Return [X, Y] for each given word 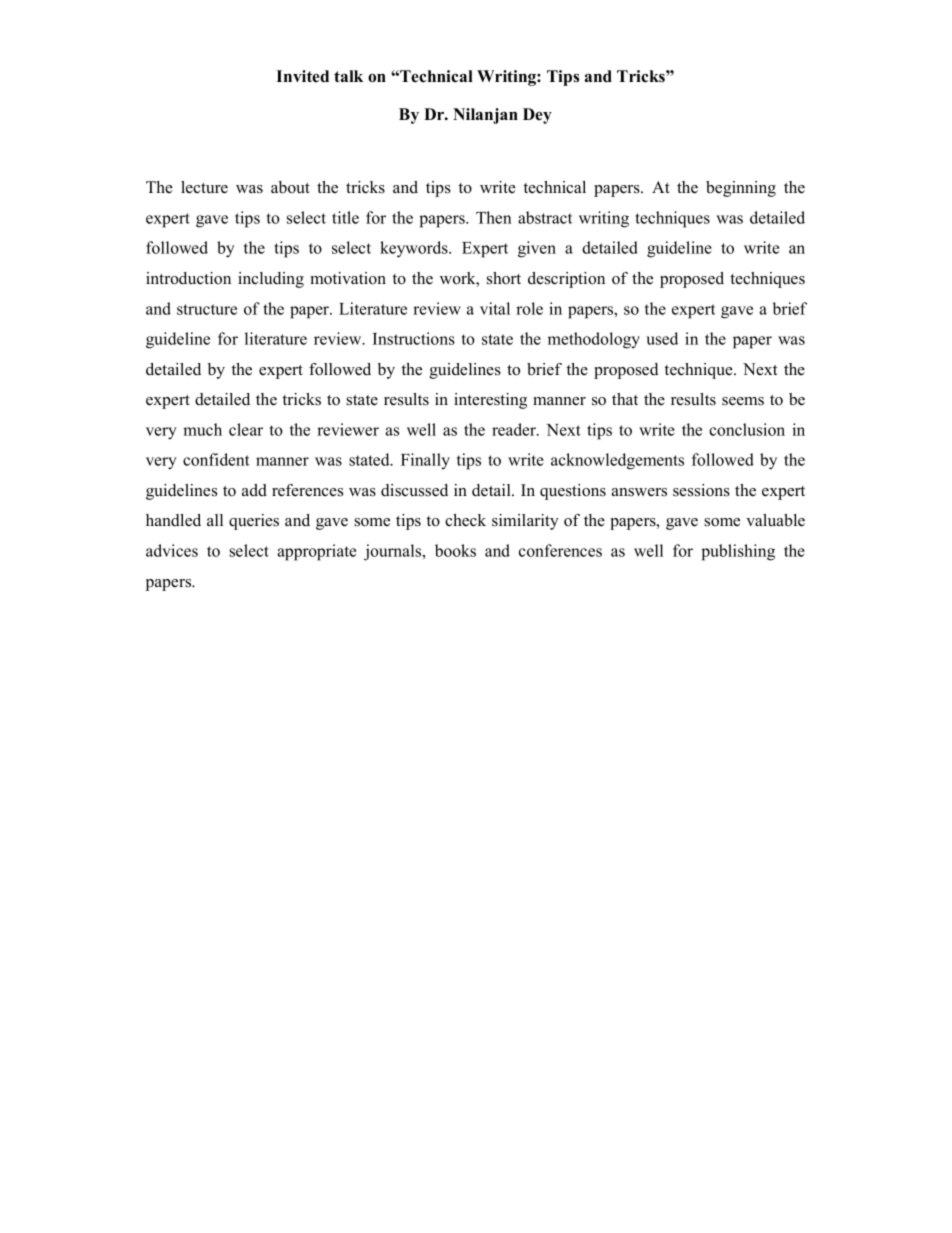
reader [515, 429]
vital [495, 308]
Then [493, 217]
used [662, 338]
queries [254, 522]
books [455, 550]
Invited [302, 76]
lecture [204, 187]
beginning [741, 189]
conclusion [747, 429]
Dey [537, 116]
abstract [545, 217]
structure [207, 309]
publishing [738, 552]
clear [246, 429]
